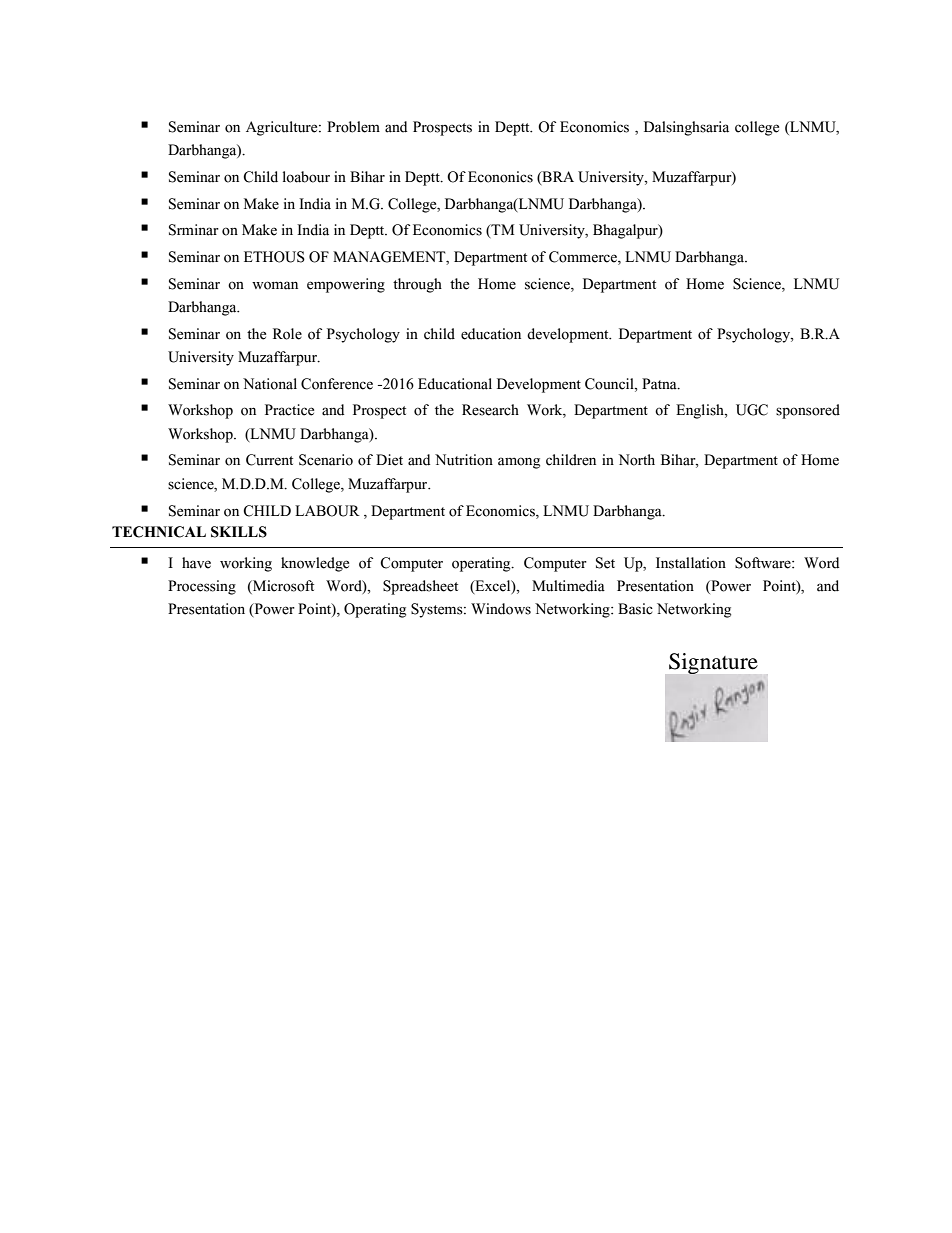 The height and width of the screenshot is (1233, 952). Describe the element at coordinates (417, 285) in the screenshot. I see `through` at that location.
